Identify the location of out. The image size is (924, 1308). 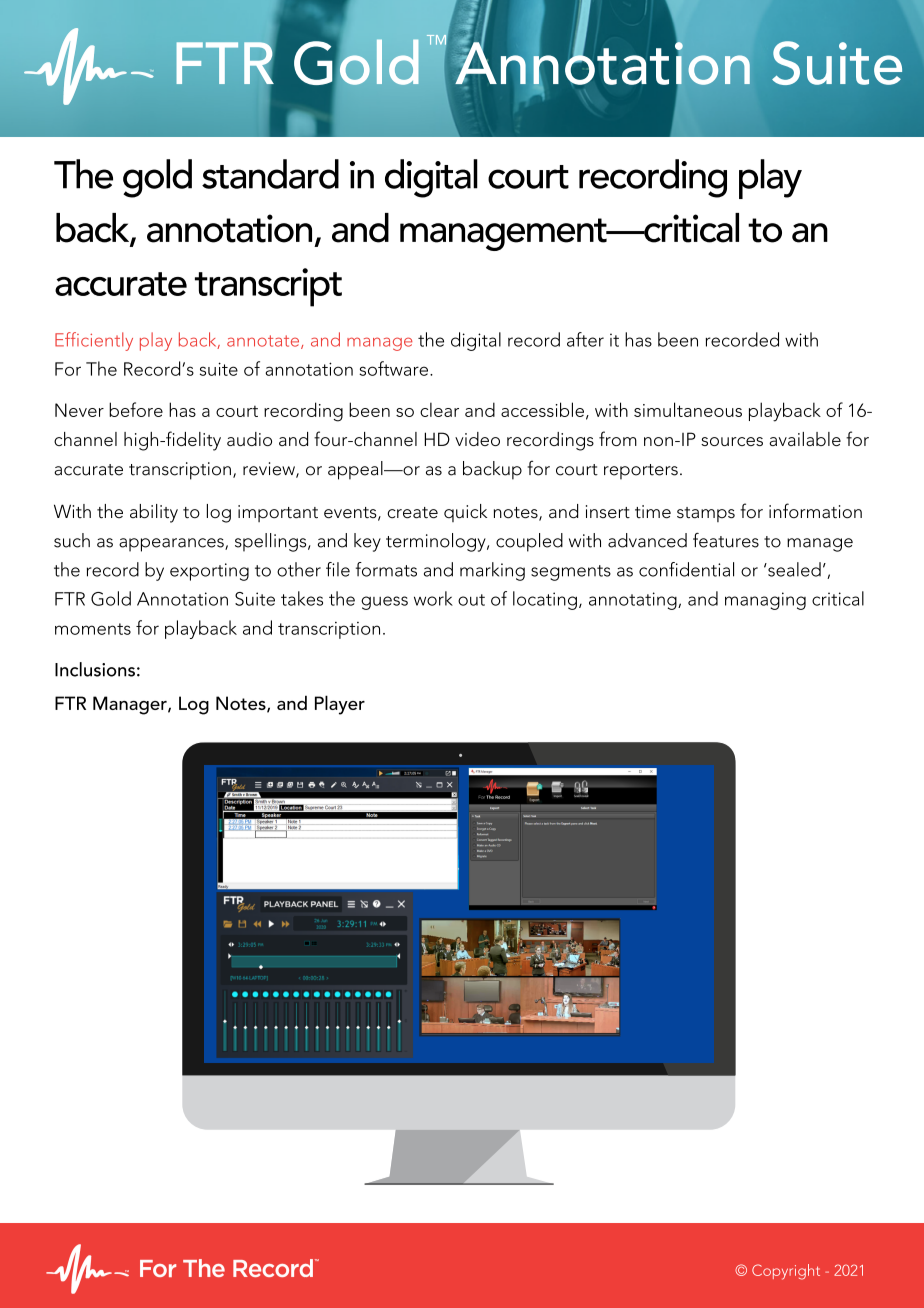
(471, 600).
